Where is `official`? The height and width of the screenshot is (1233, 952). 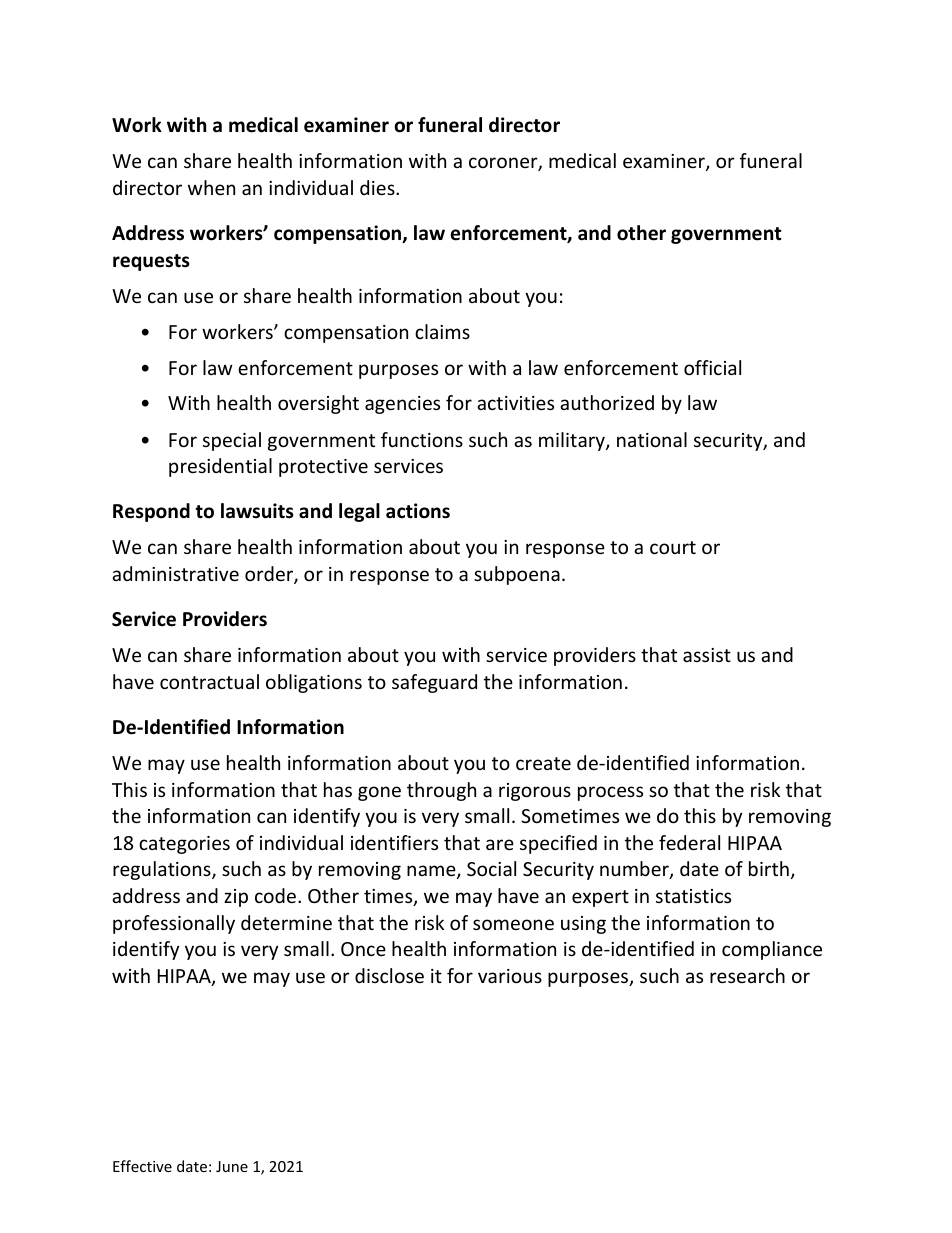
official is located at coordinates (712, 367).
